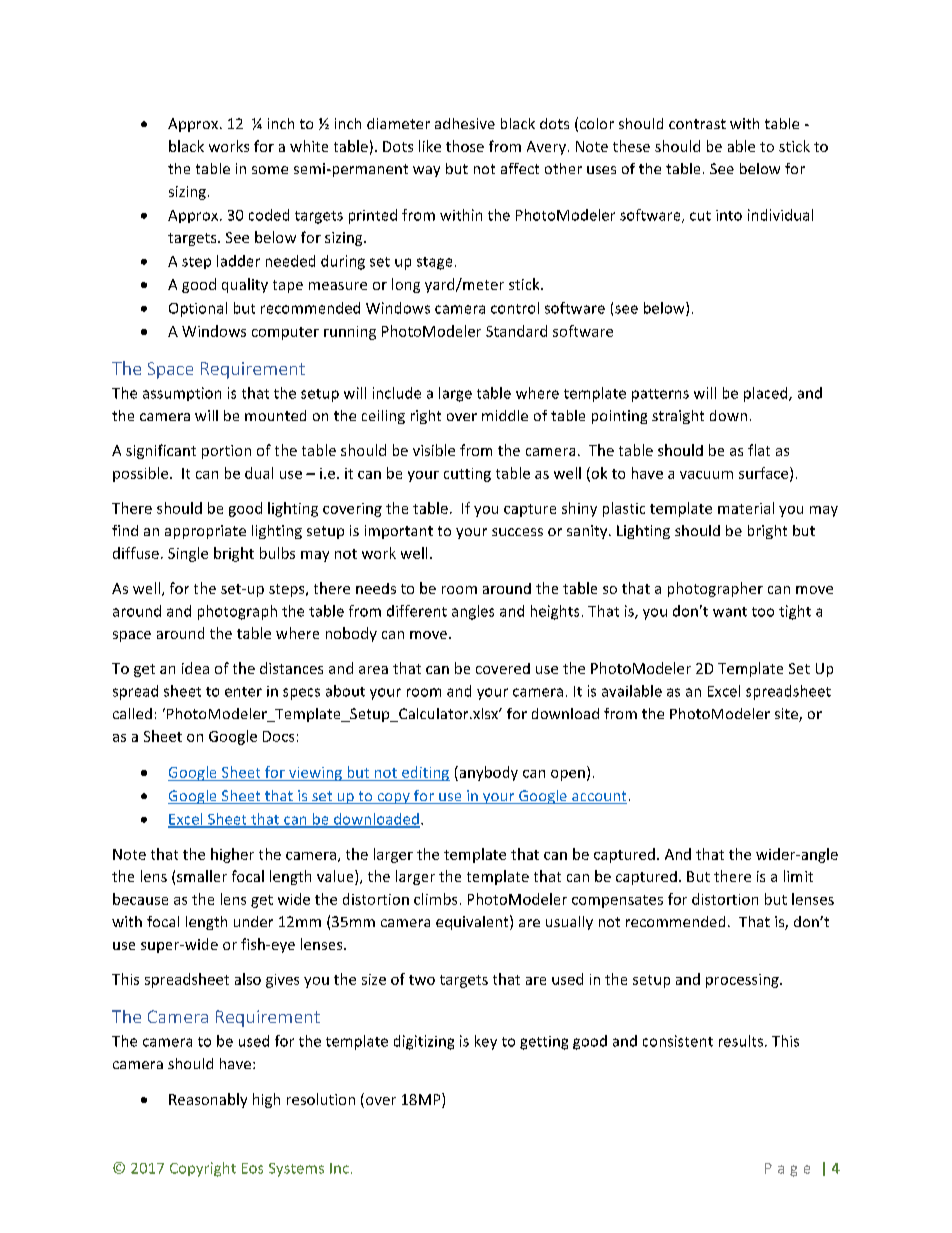  I want to click on some, so click(270, 170).
